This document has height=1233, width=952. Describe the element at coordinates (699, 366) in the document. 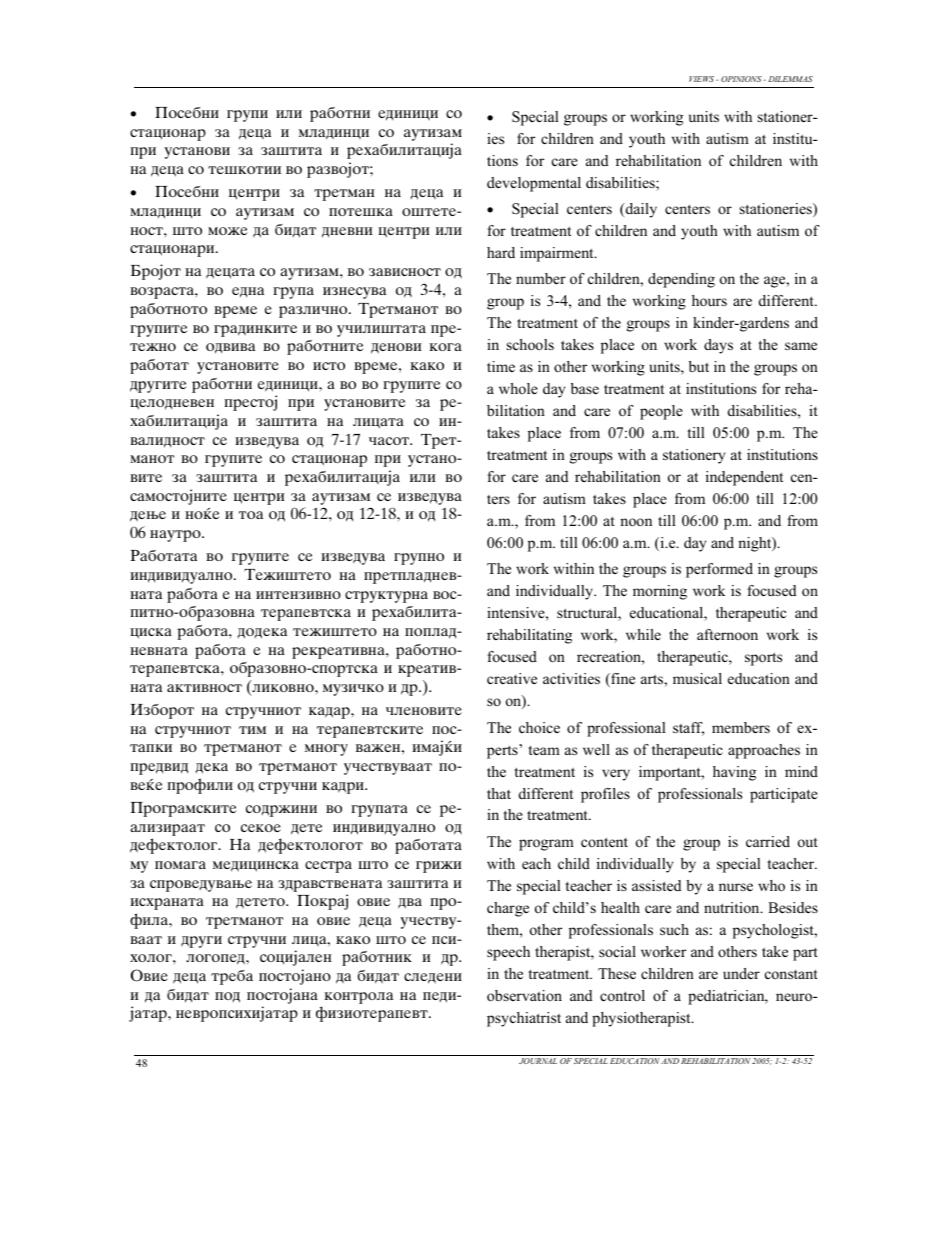

I see `but` at that location.
